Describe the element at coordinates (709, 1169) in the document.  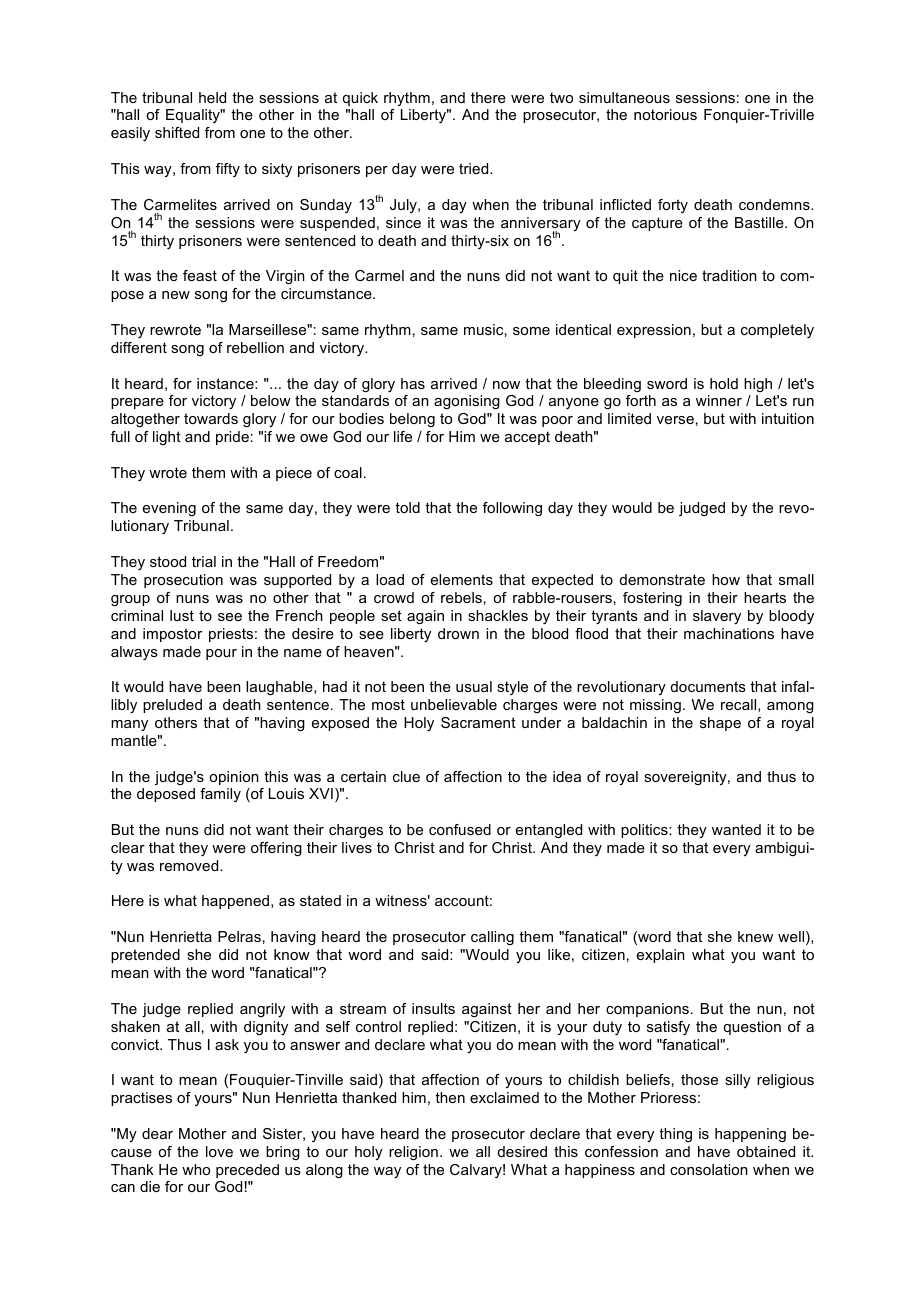
I see `consolation` at that location.
